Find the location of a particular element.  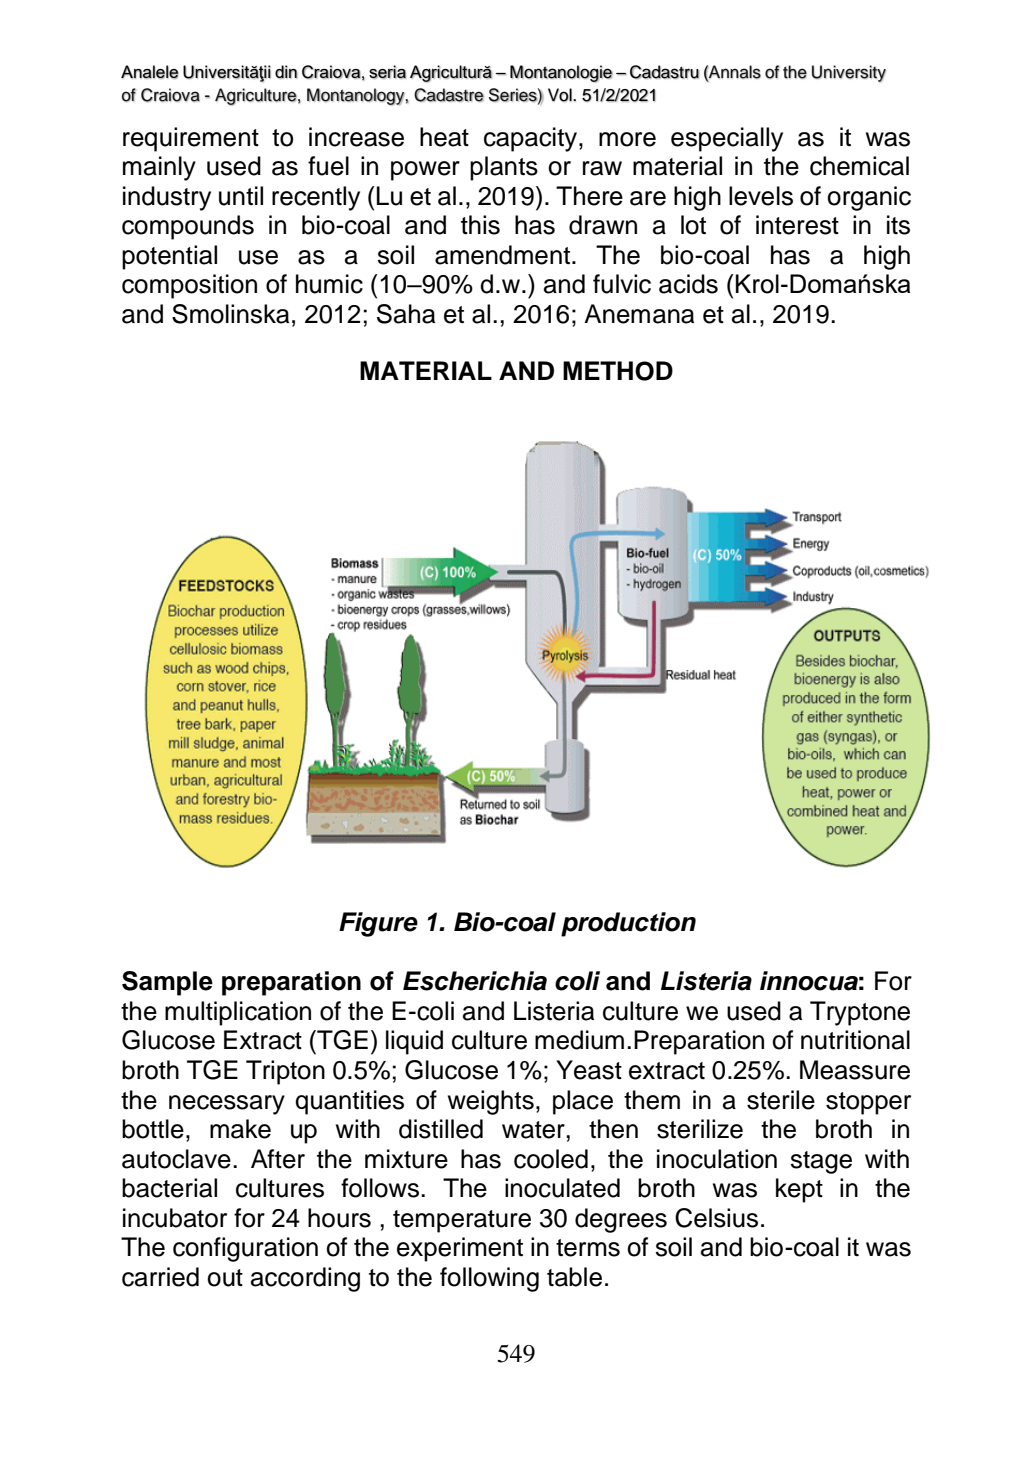

Saha is located at coordinates (406, 314).
